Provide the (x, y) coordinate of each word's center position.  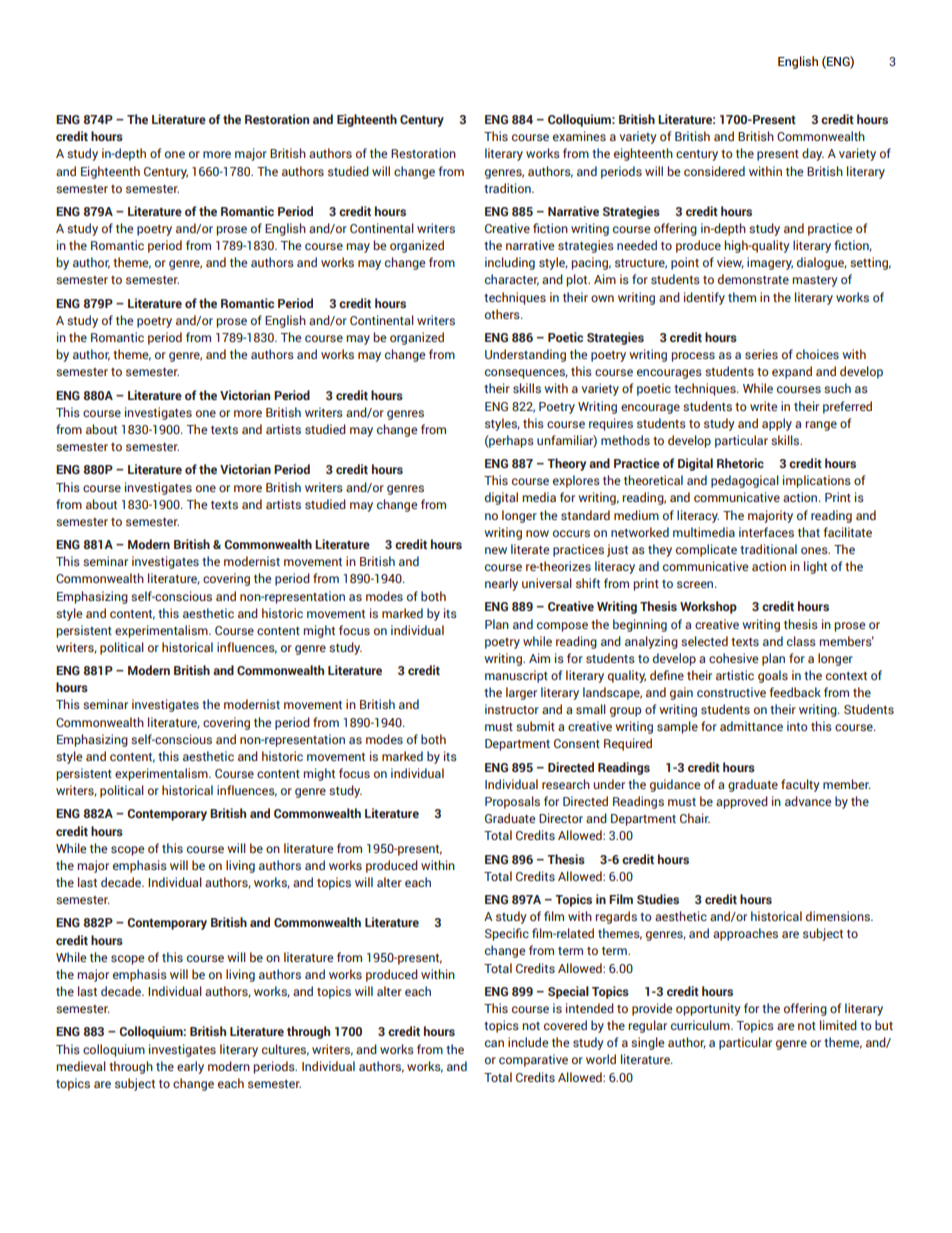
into (797, 726)
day (813, 154)
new (496, 550)
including (510, 263)
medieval (81, 1066)
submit (535, 726)
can (494, 1043)
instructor (512, 709)
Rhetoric (740, 463)
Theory (566, 464)
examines (579, 136)
